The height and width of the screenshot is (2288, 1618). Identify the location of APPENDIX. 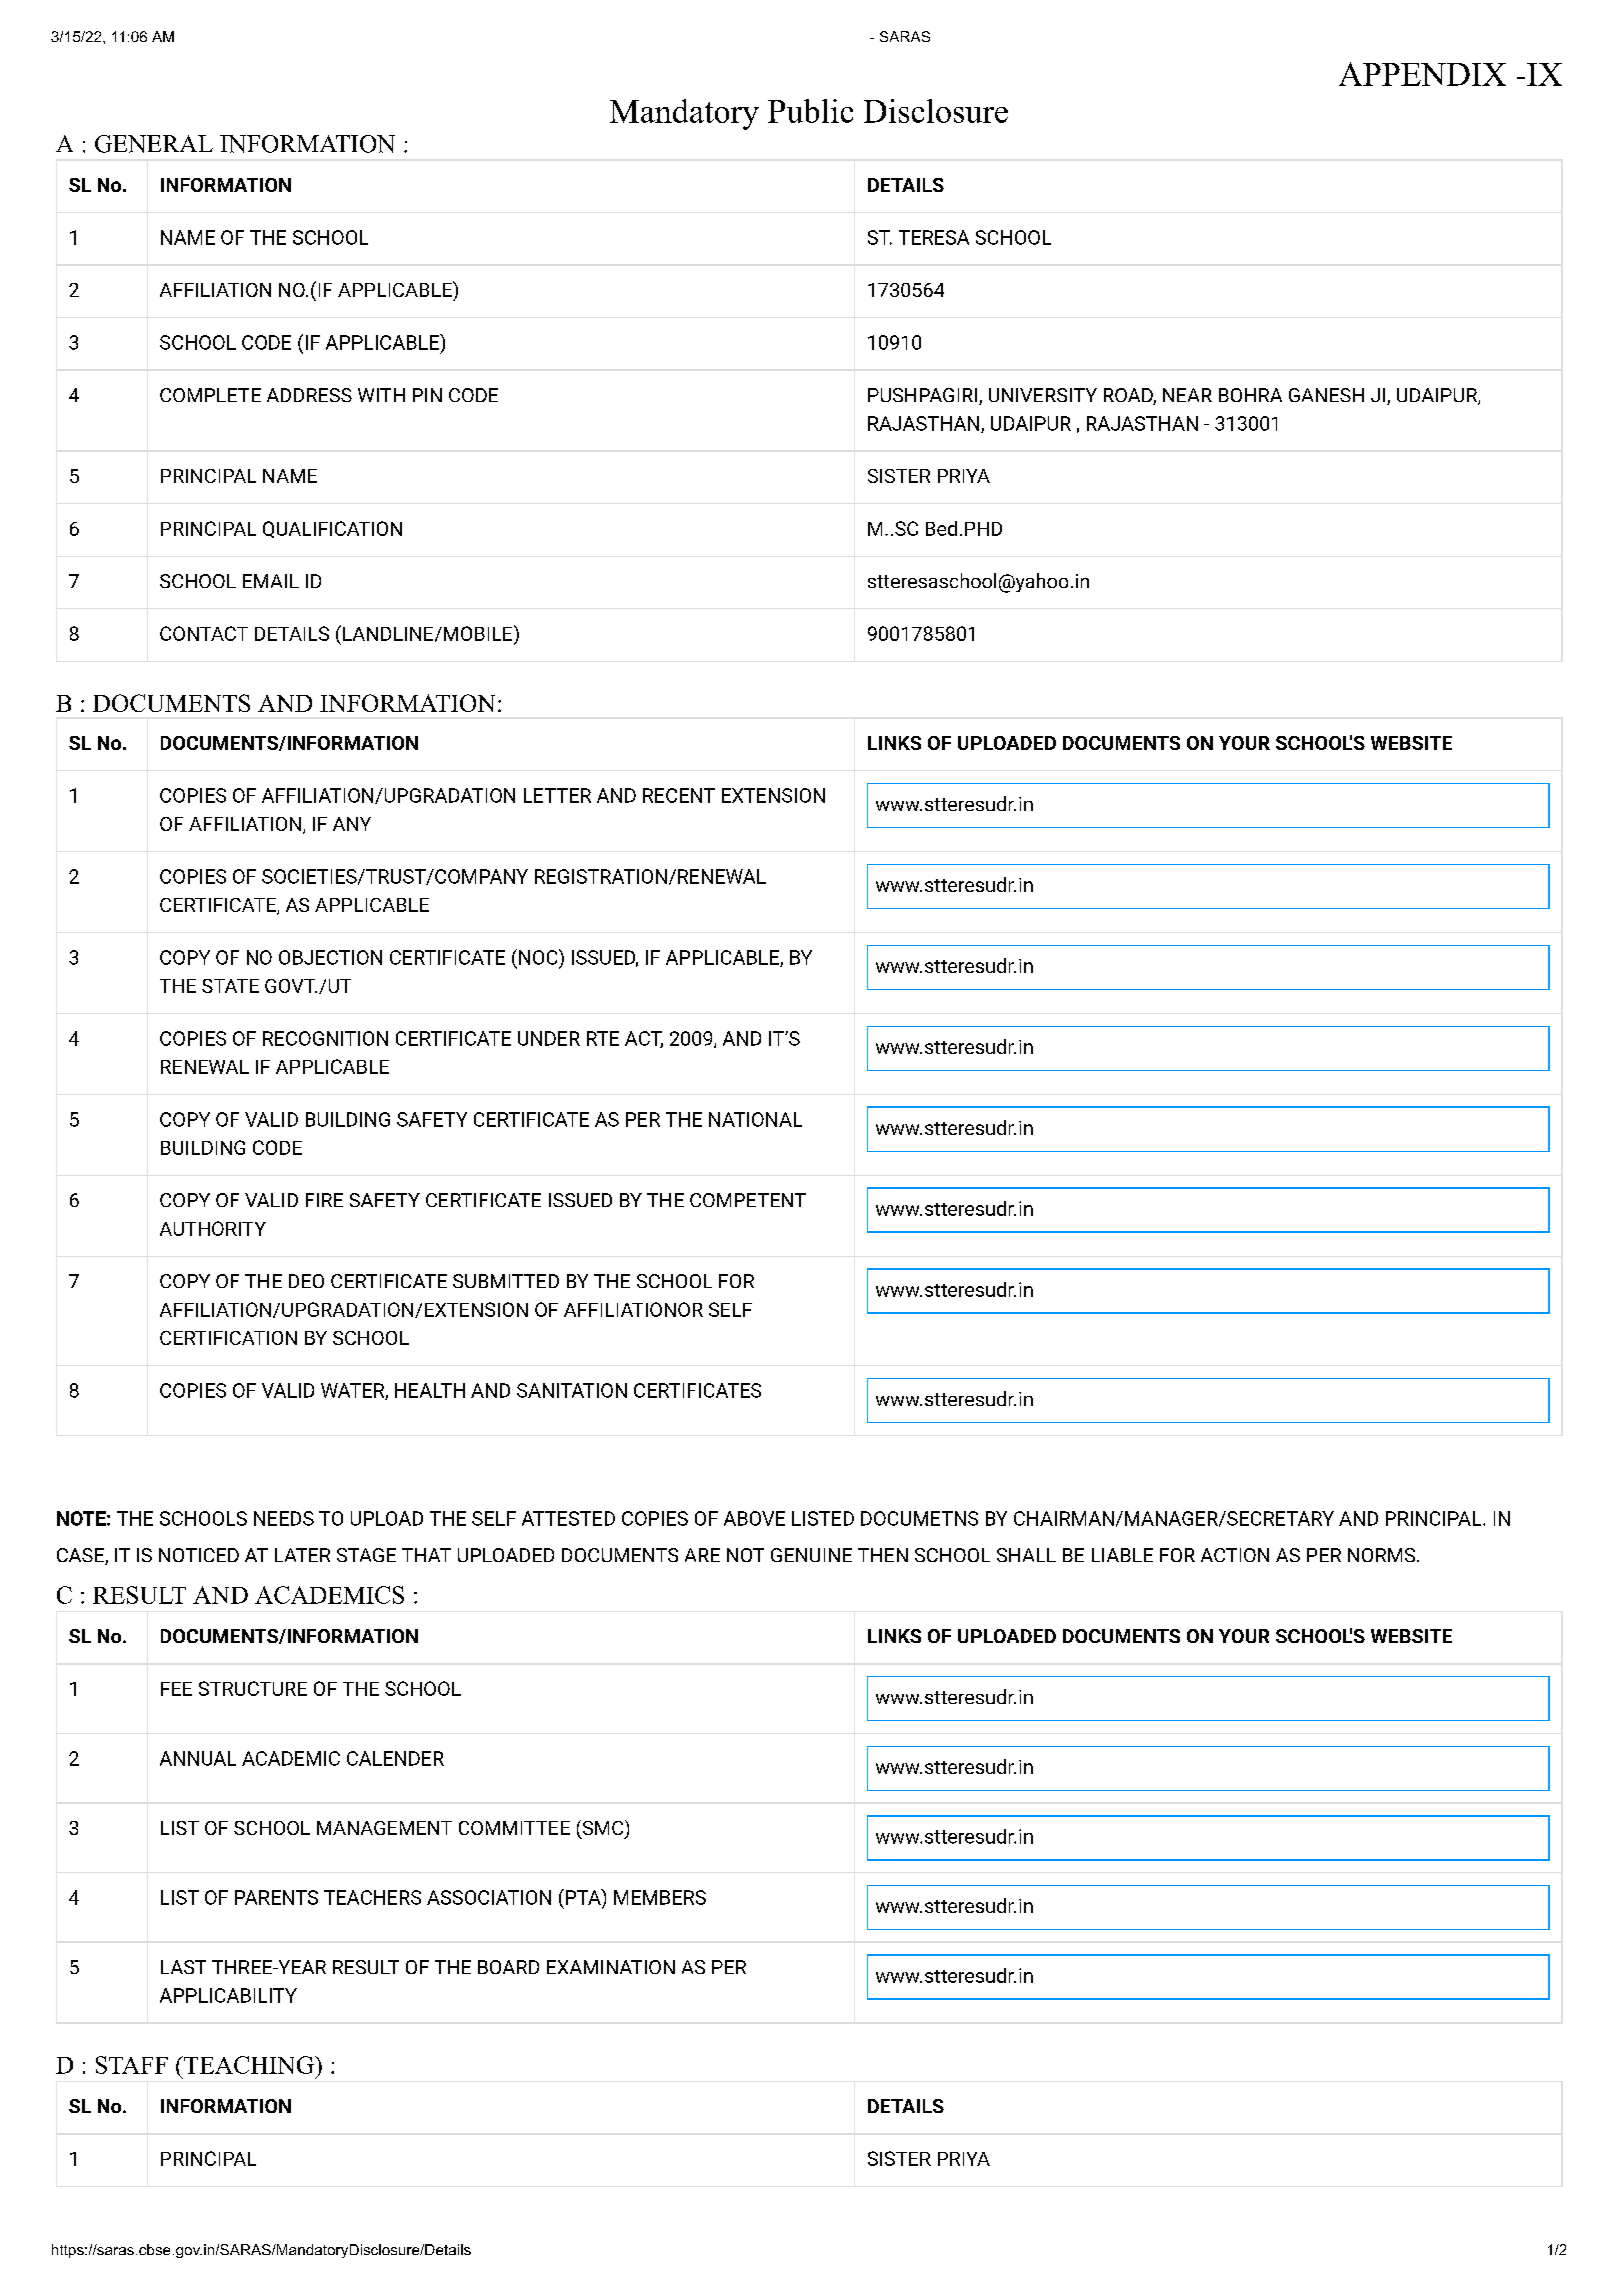
(1422, 74).
